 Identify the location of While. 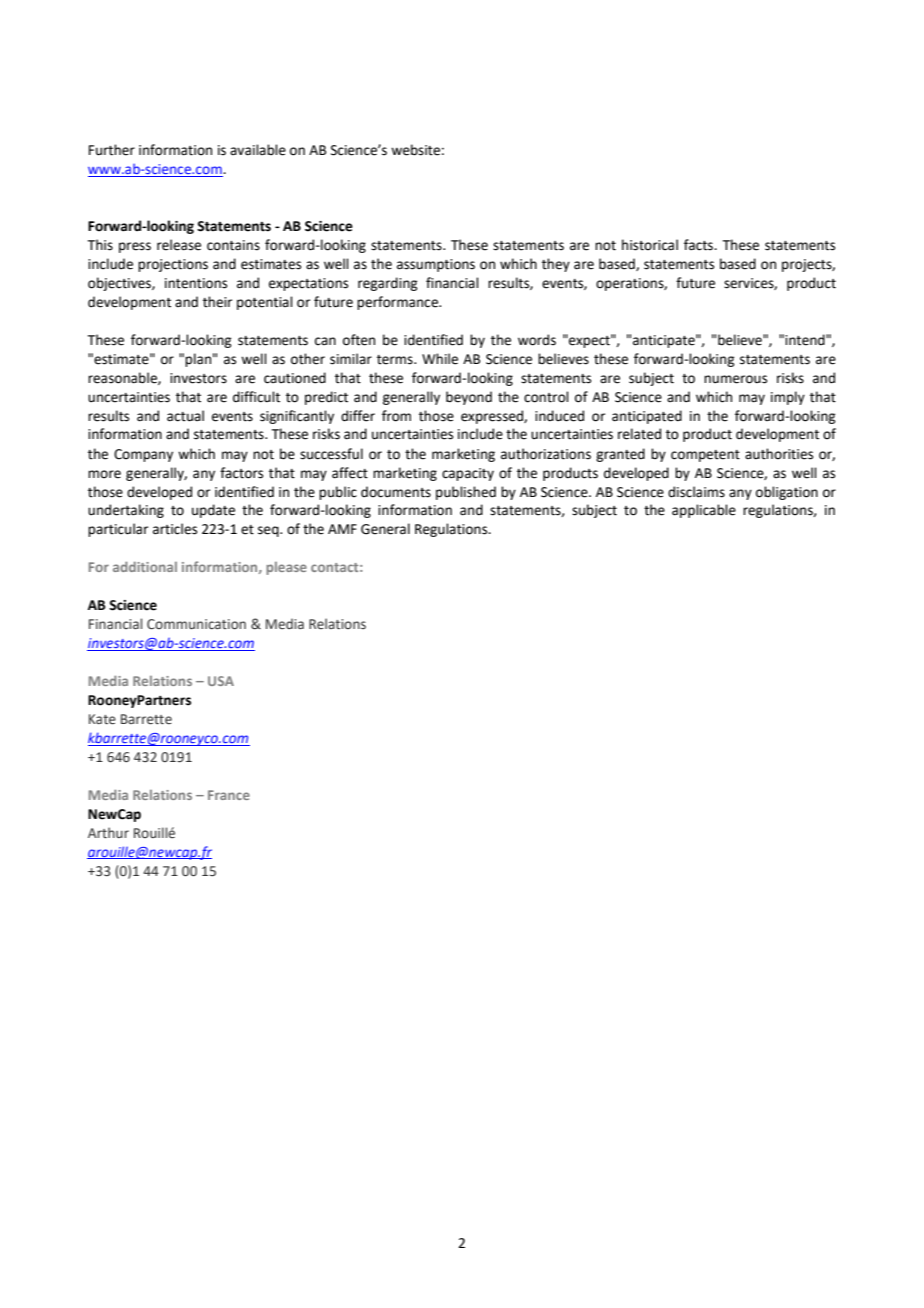
(440, 359).
